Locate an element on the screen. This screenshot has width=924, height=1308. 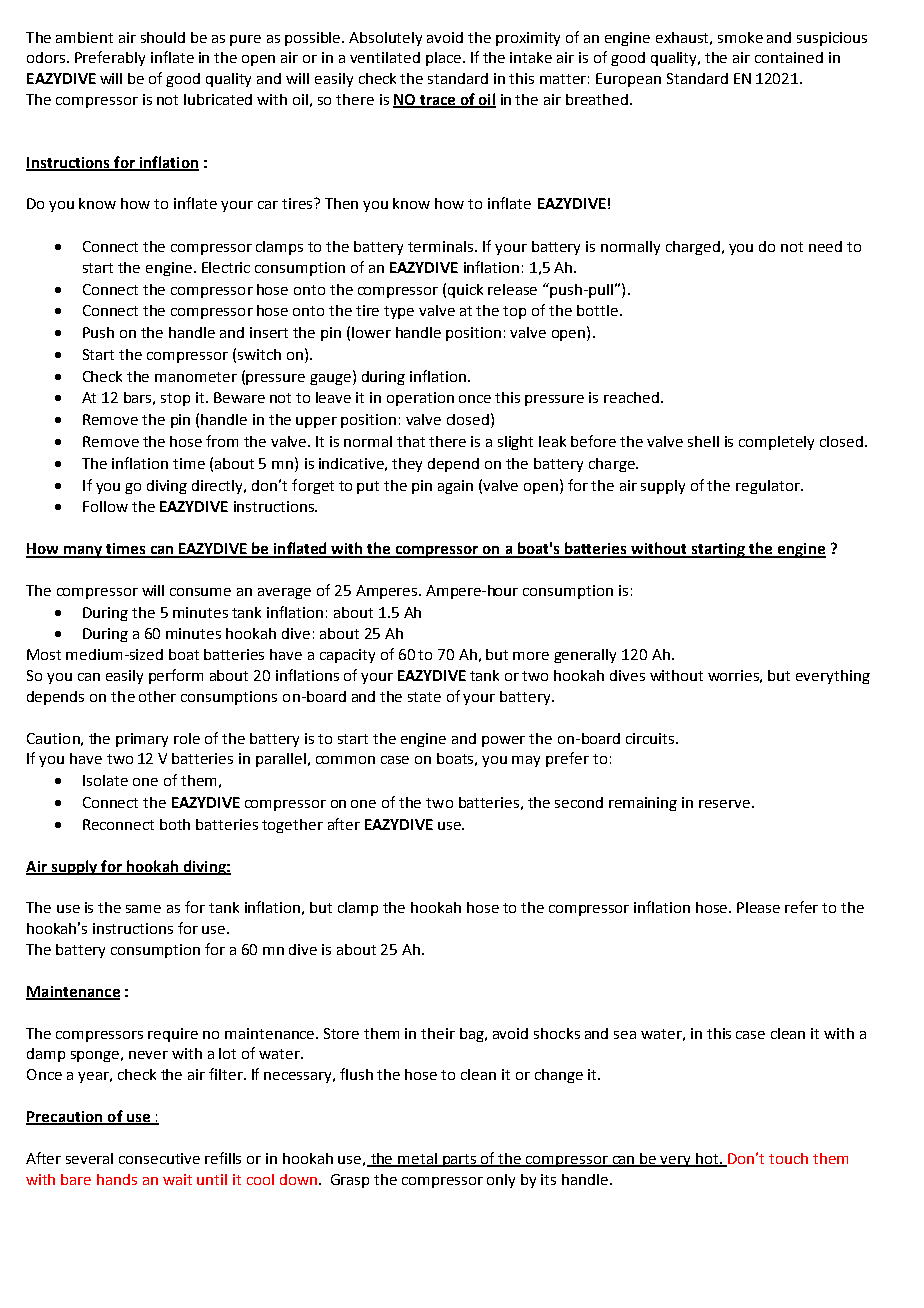
generally is located at coordinates (585, 656).
